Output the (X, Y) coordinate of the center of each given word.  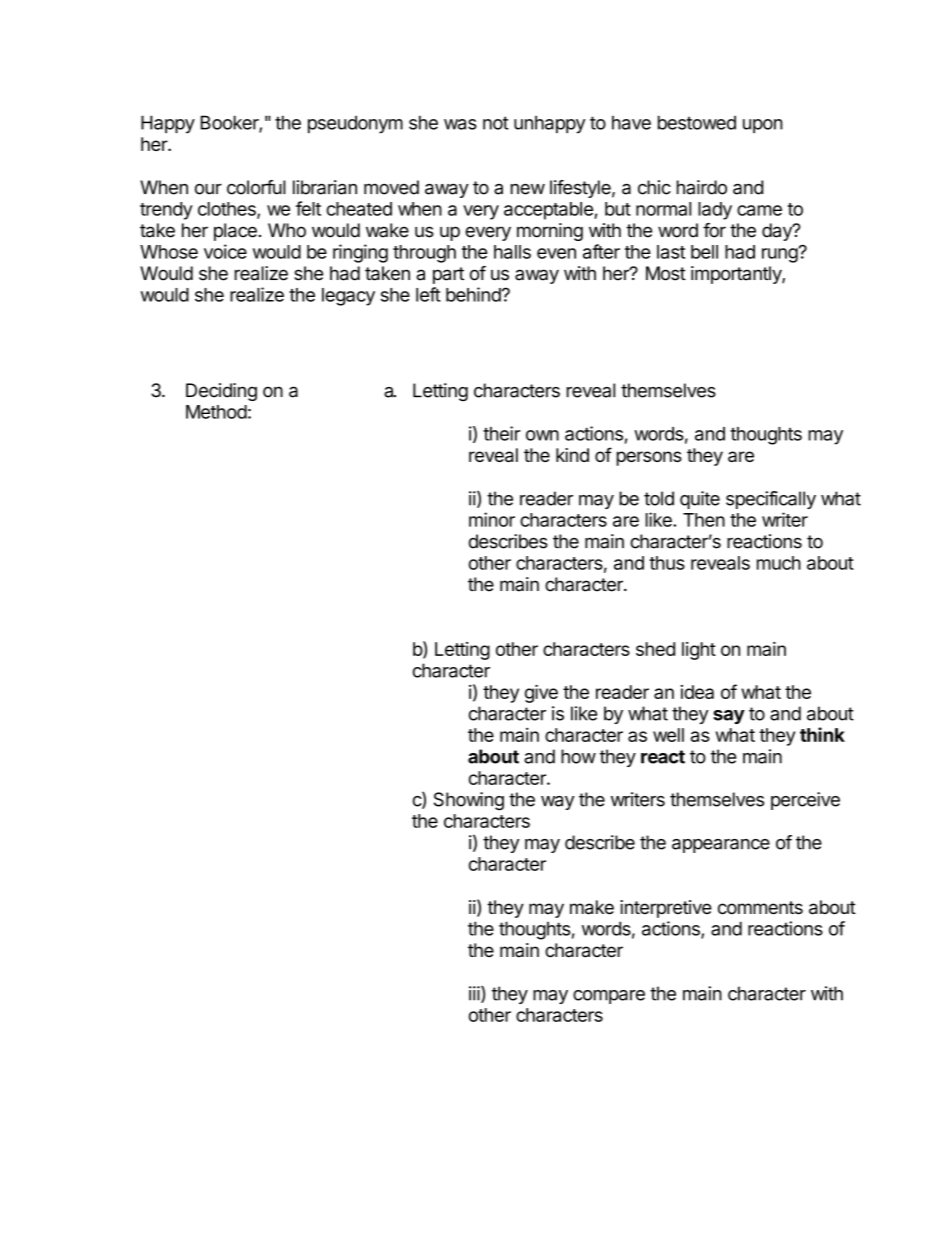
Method (216, 412)
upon (763, 126)
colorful (256, 187)
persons (649, 458)
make (592, 907)
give (541, 694)
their (501, 433)
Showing (469, 801)
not (496, 123)
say (729, 717)
